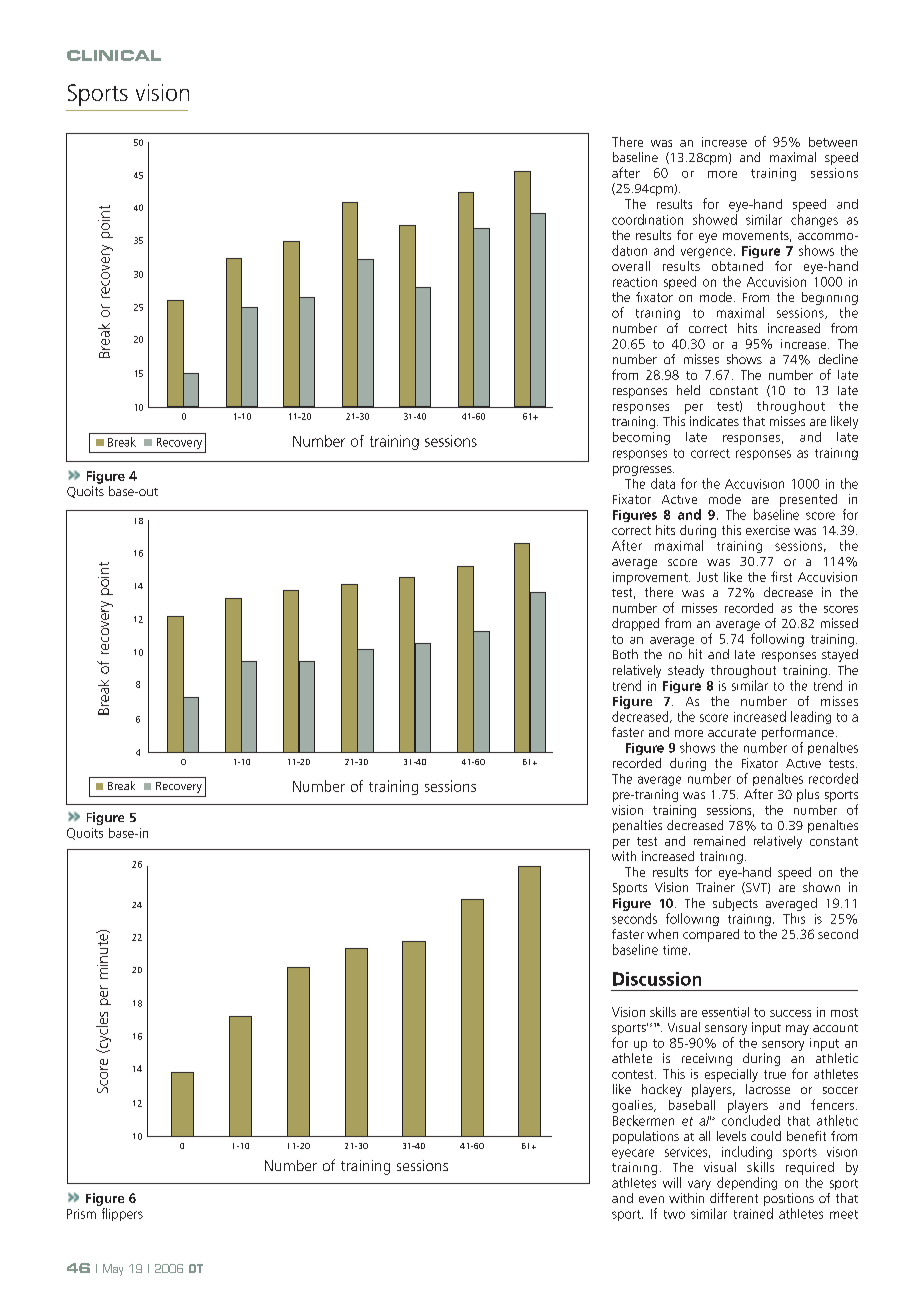  What do you see at coordinates (81, 1214) in the screenshot?
I see `Prism` at bounding box center [81, 1214].
